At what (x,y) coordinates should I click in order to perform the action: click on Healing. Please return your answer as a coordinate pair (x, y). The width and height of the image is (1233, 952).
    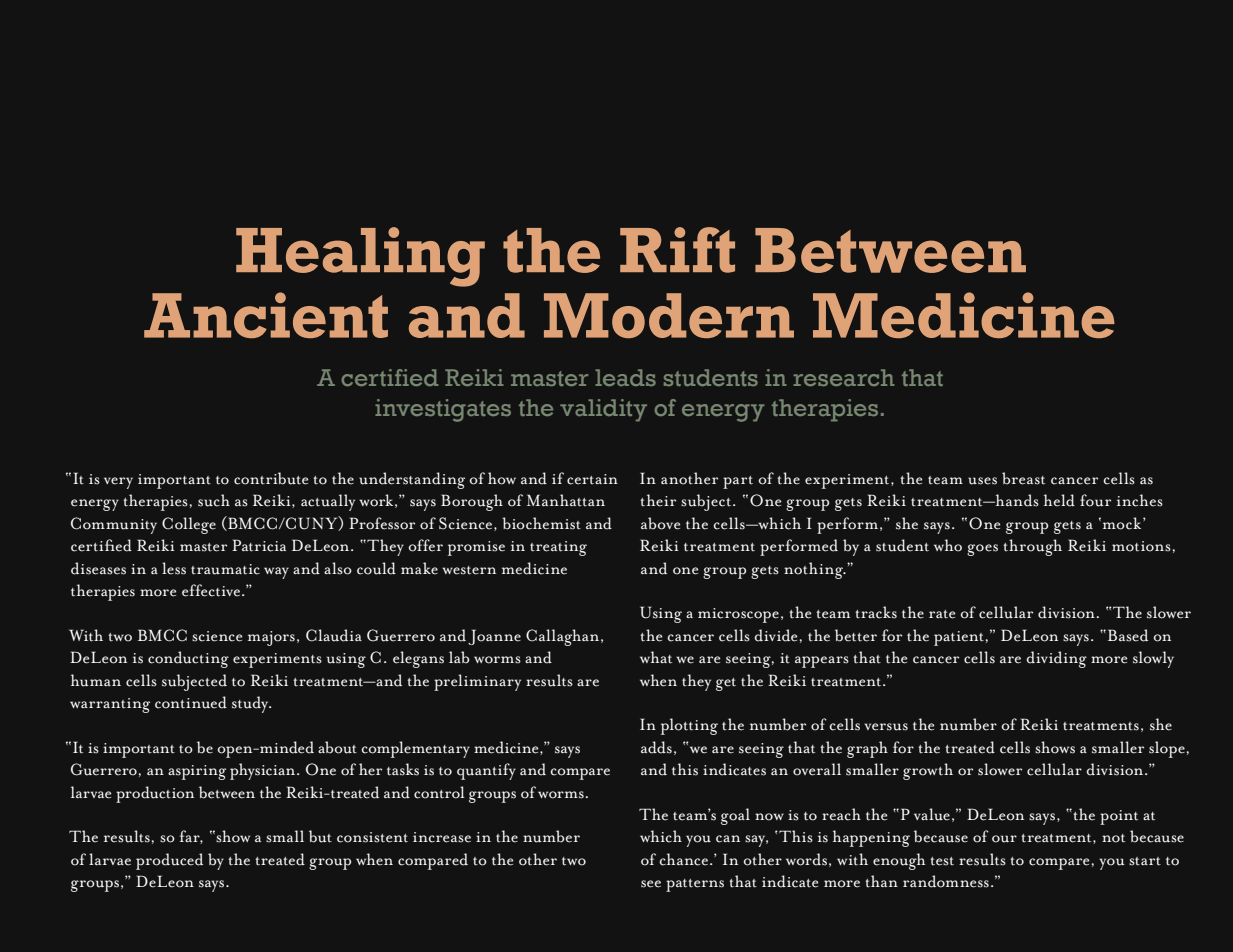
    Looking at the image, I should click on (360, 257).
